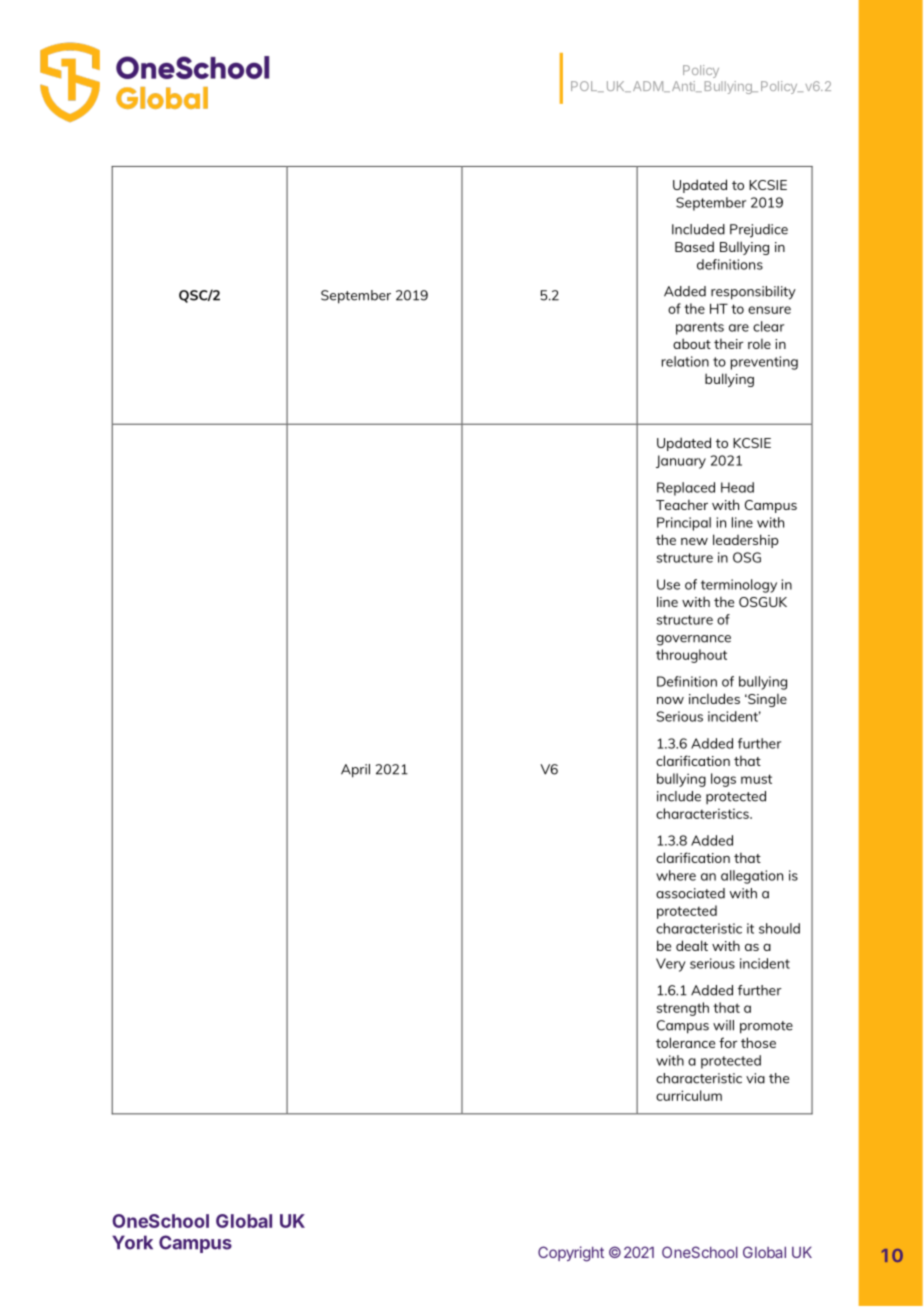 Image resolution: width=924 pixels, height=1308 pixels. I want to click on Based, so click(694, 246).
